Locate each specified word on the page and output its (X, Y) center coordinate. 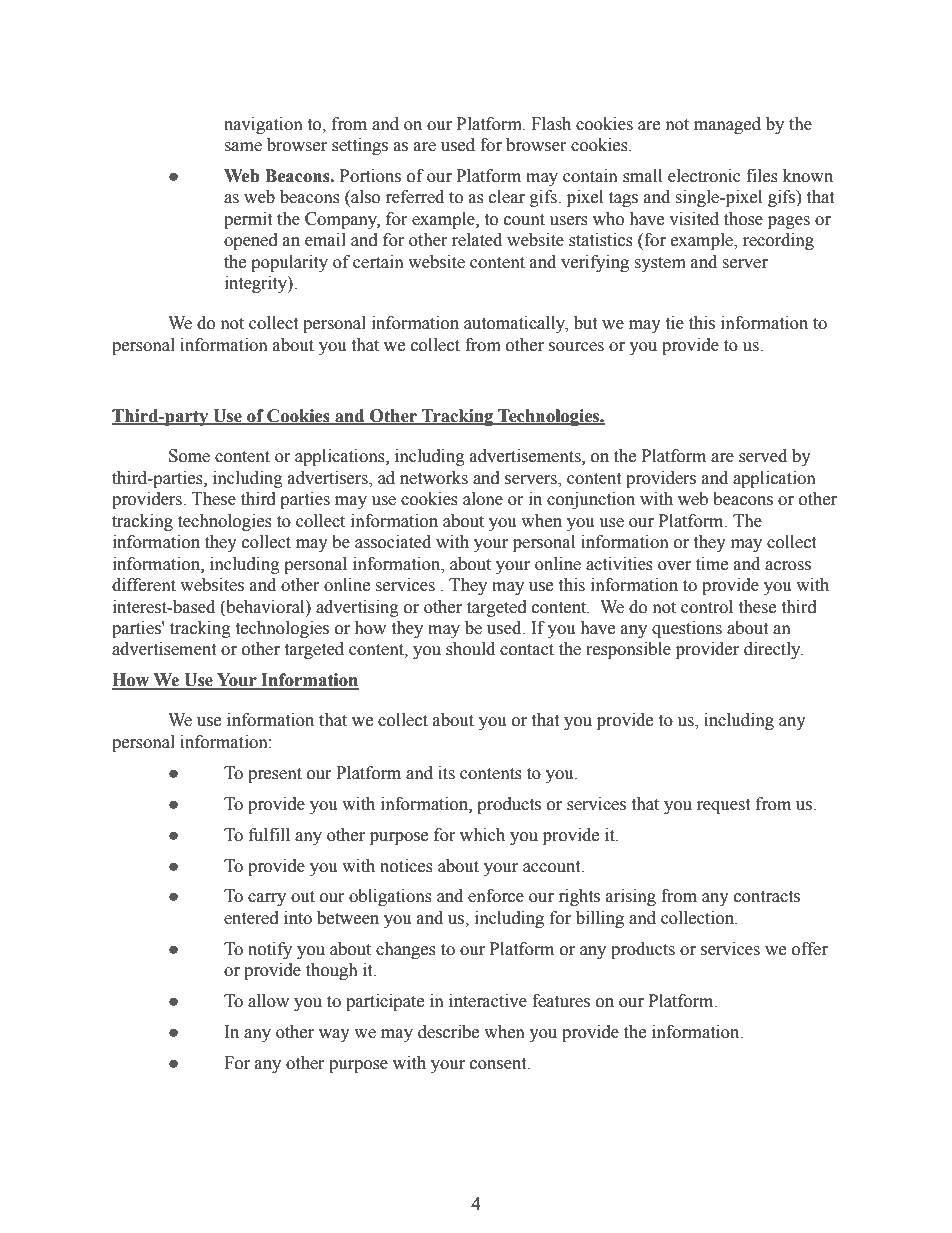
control (707, 607)
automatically (516, 324)
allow (268, 1001)
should (470, 649)
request (723, 806)
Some (189, 456)
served (763, 456)
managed (727, 125)
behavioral (265, 607)
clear (507, 197)
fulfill (269, 835)
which (482, 835)
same (243, 147)
